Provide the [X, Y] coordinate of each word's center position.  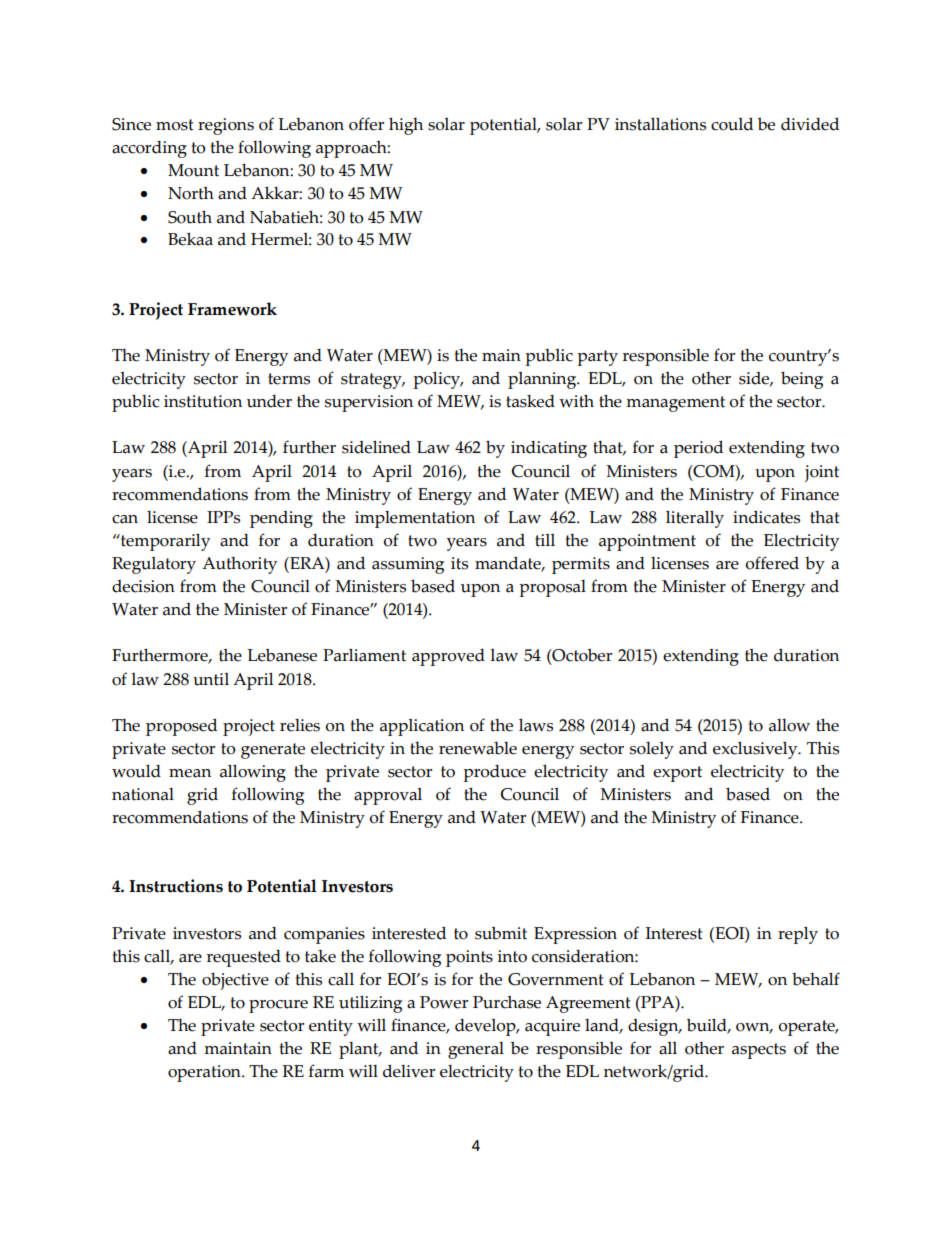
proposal [552, 588]
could [732, 124]
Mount [193, 170]
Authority [239, 565]
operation [205, 1073]
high [406, 126]
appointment [647, 542]
